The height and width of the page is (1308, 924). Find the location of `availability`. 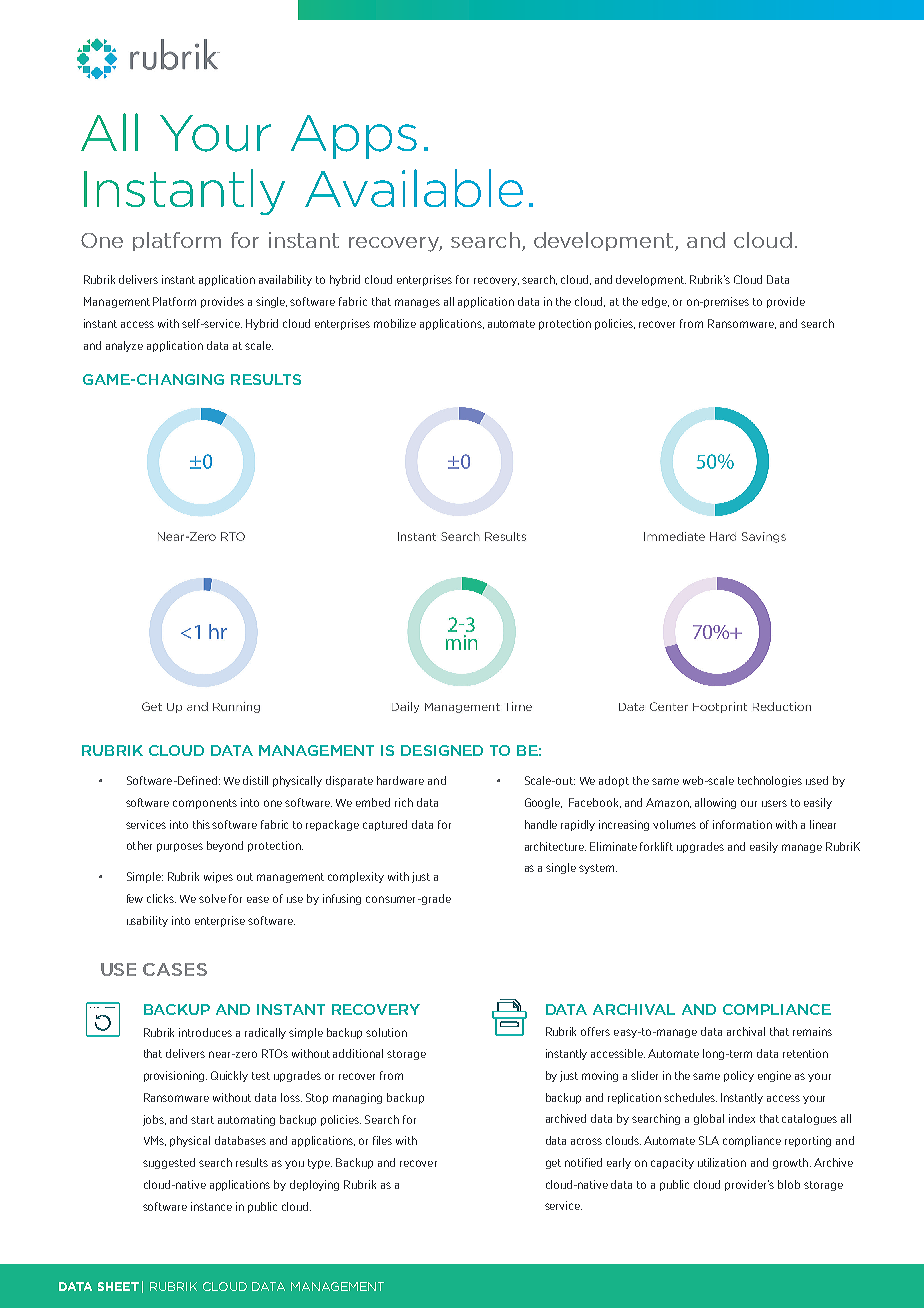

availability is located at coordinates (285, 280).
